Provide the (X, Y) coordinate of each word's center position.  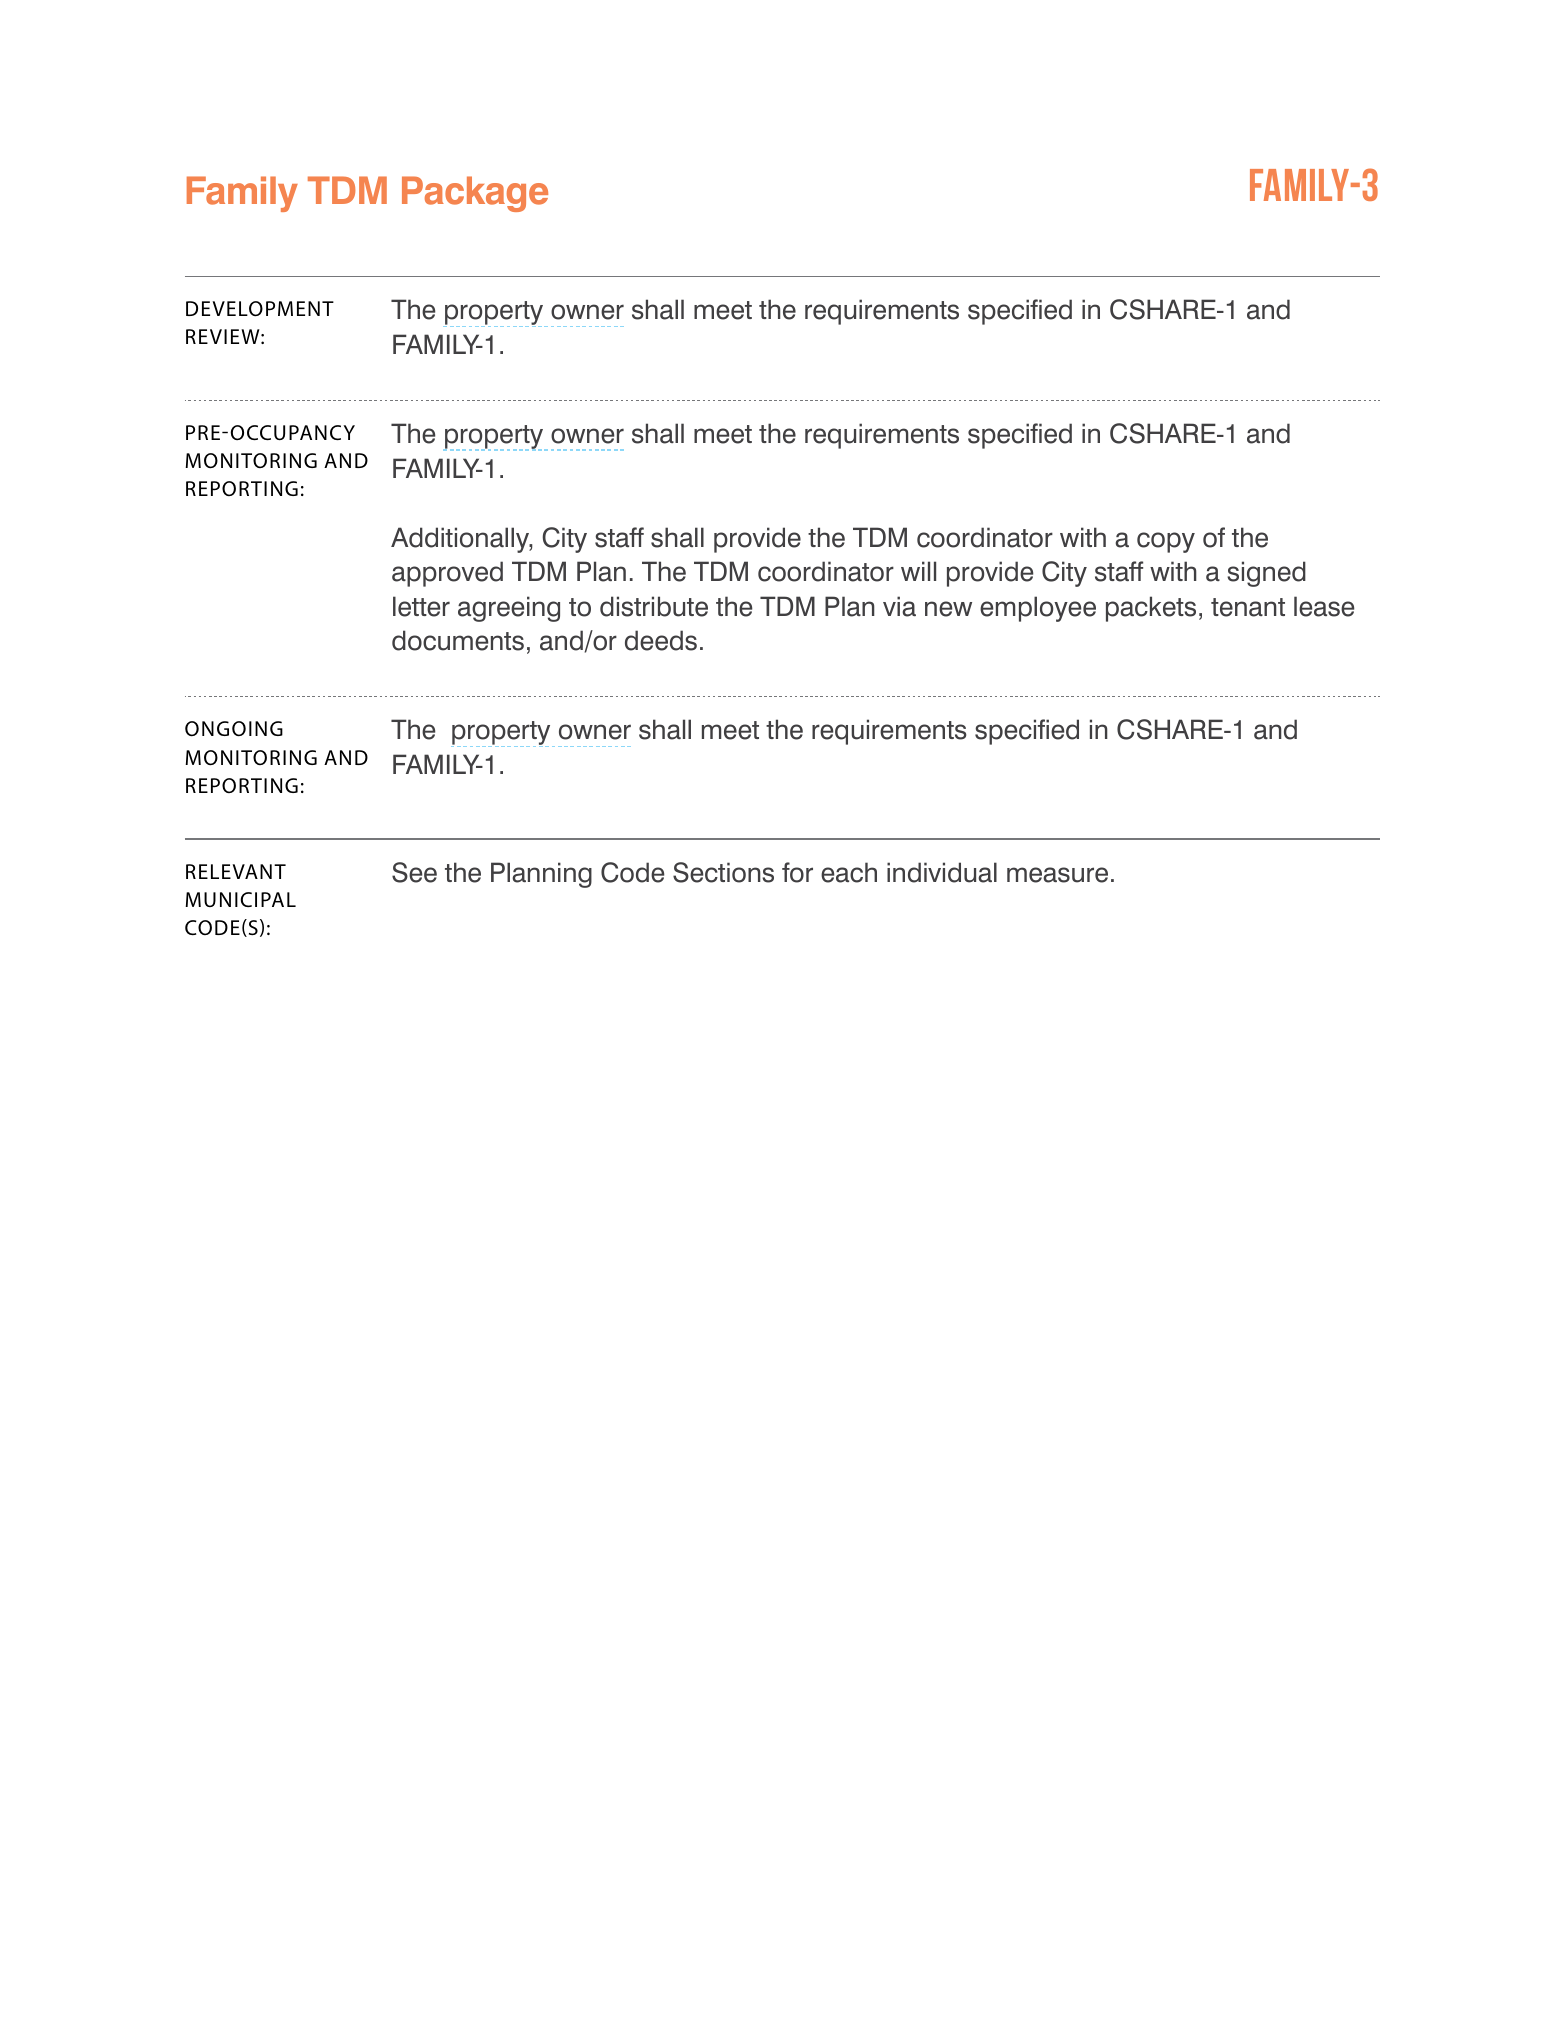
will (918, 571)
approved (447, 574)
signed (1266, 574)
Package (475, 194)
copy (1166, 542)
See (414, 872)
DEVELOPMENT (260, 309)
